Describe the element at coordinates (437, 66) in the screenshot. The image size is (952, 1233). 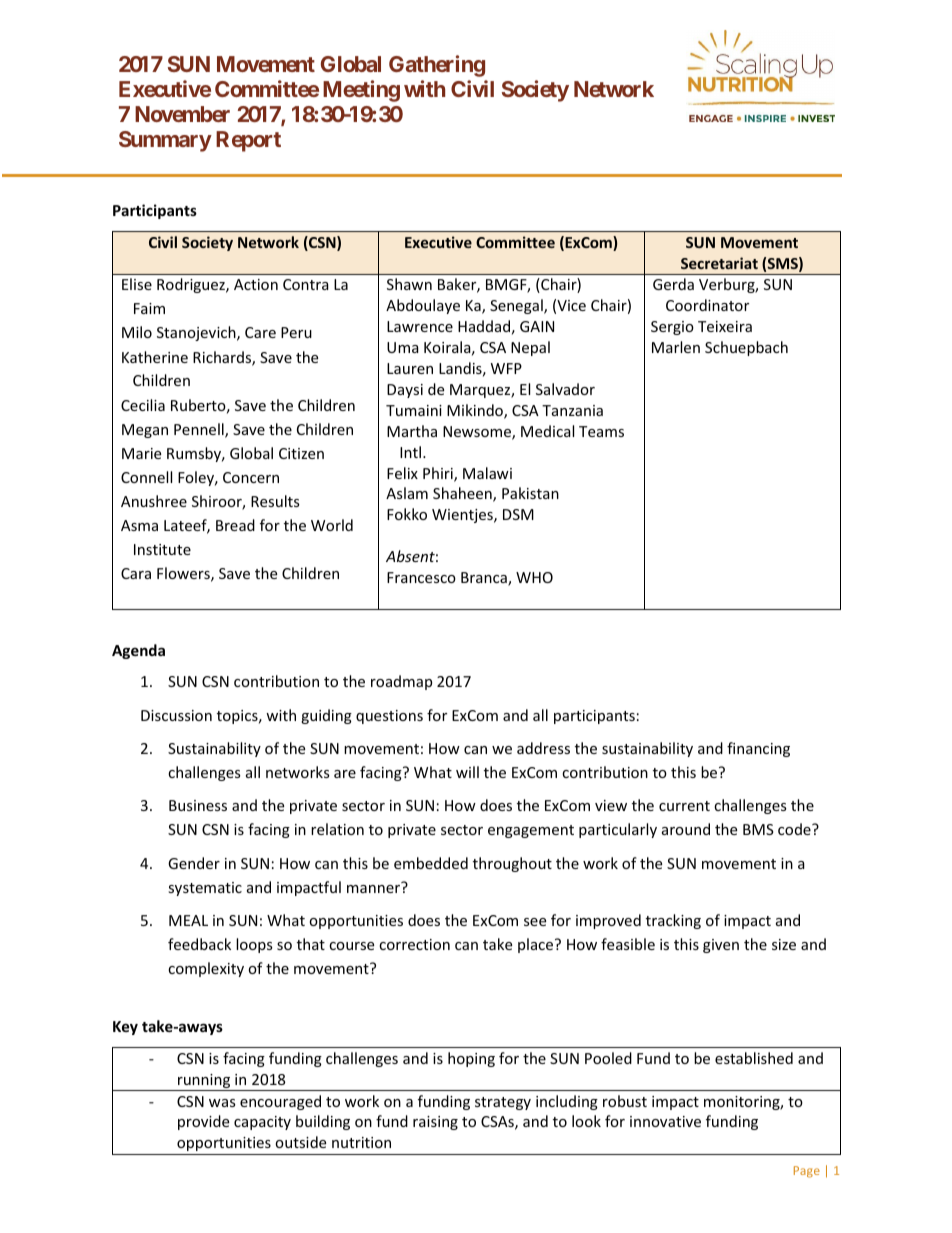
I see `Gathering` at that location.
